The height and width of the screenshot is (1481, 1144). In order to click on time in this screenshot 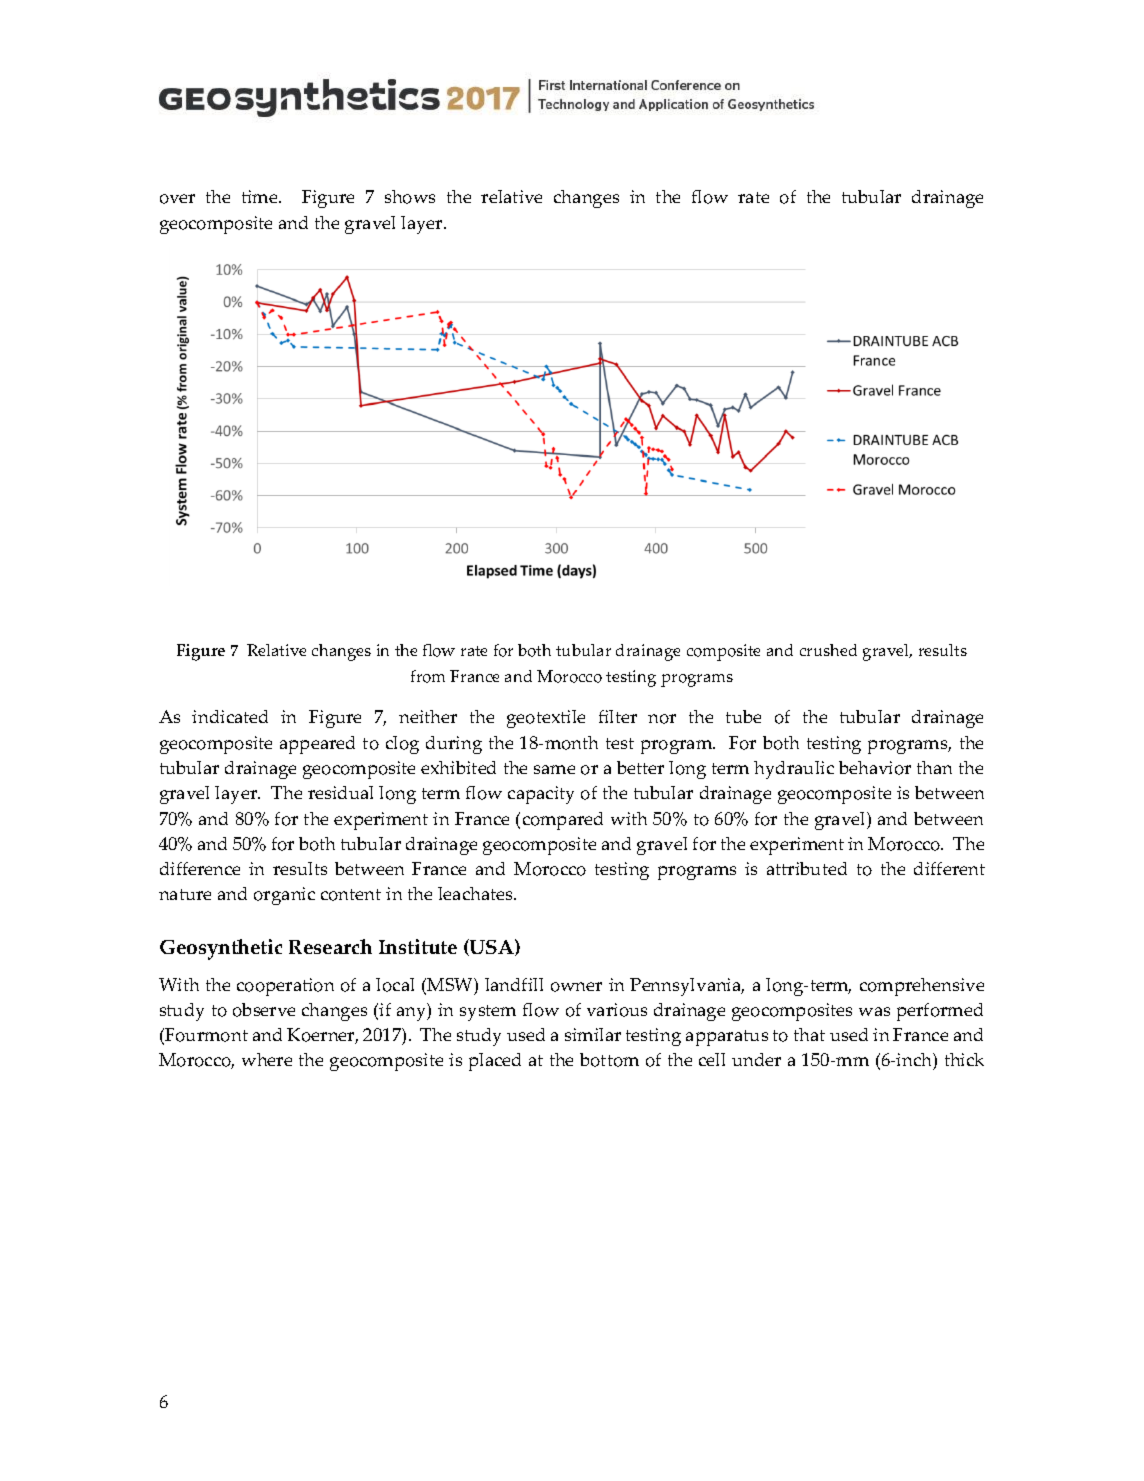, I will do `click(261, 196)`.
